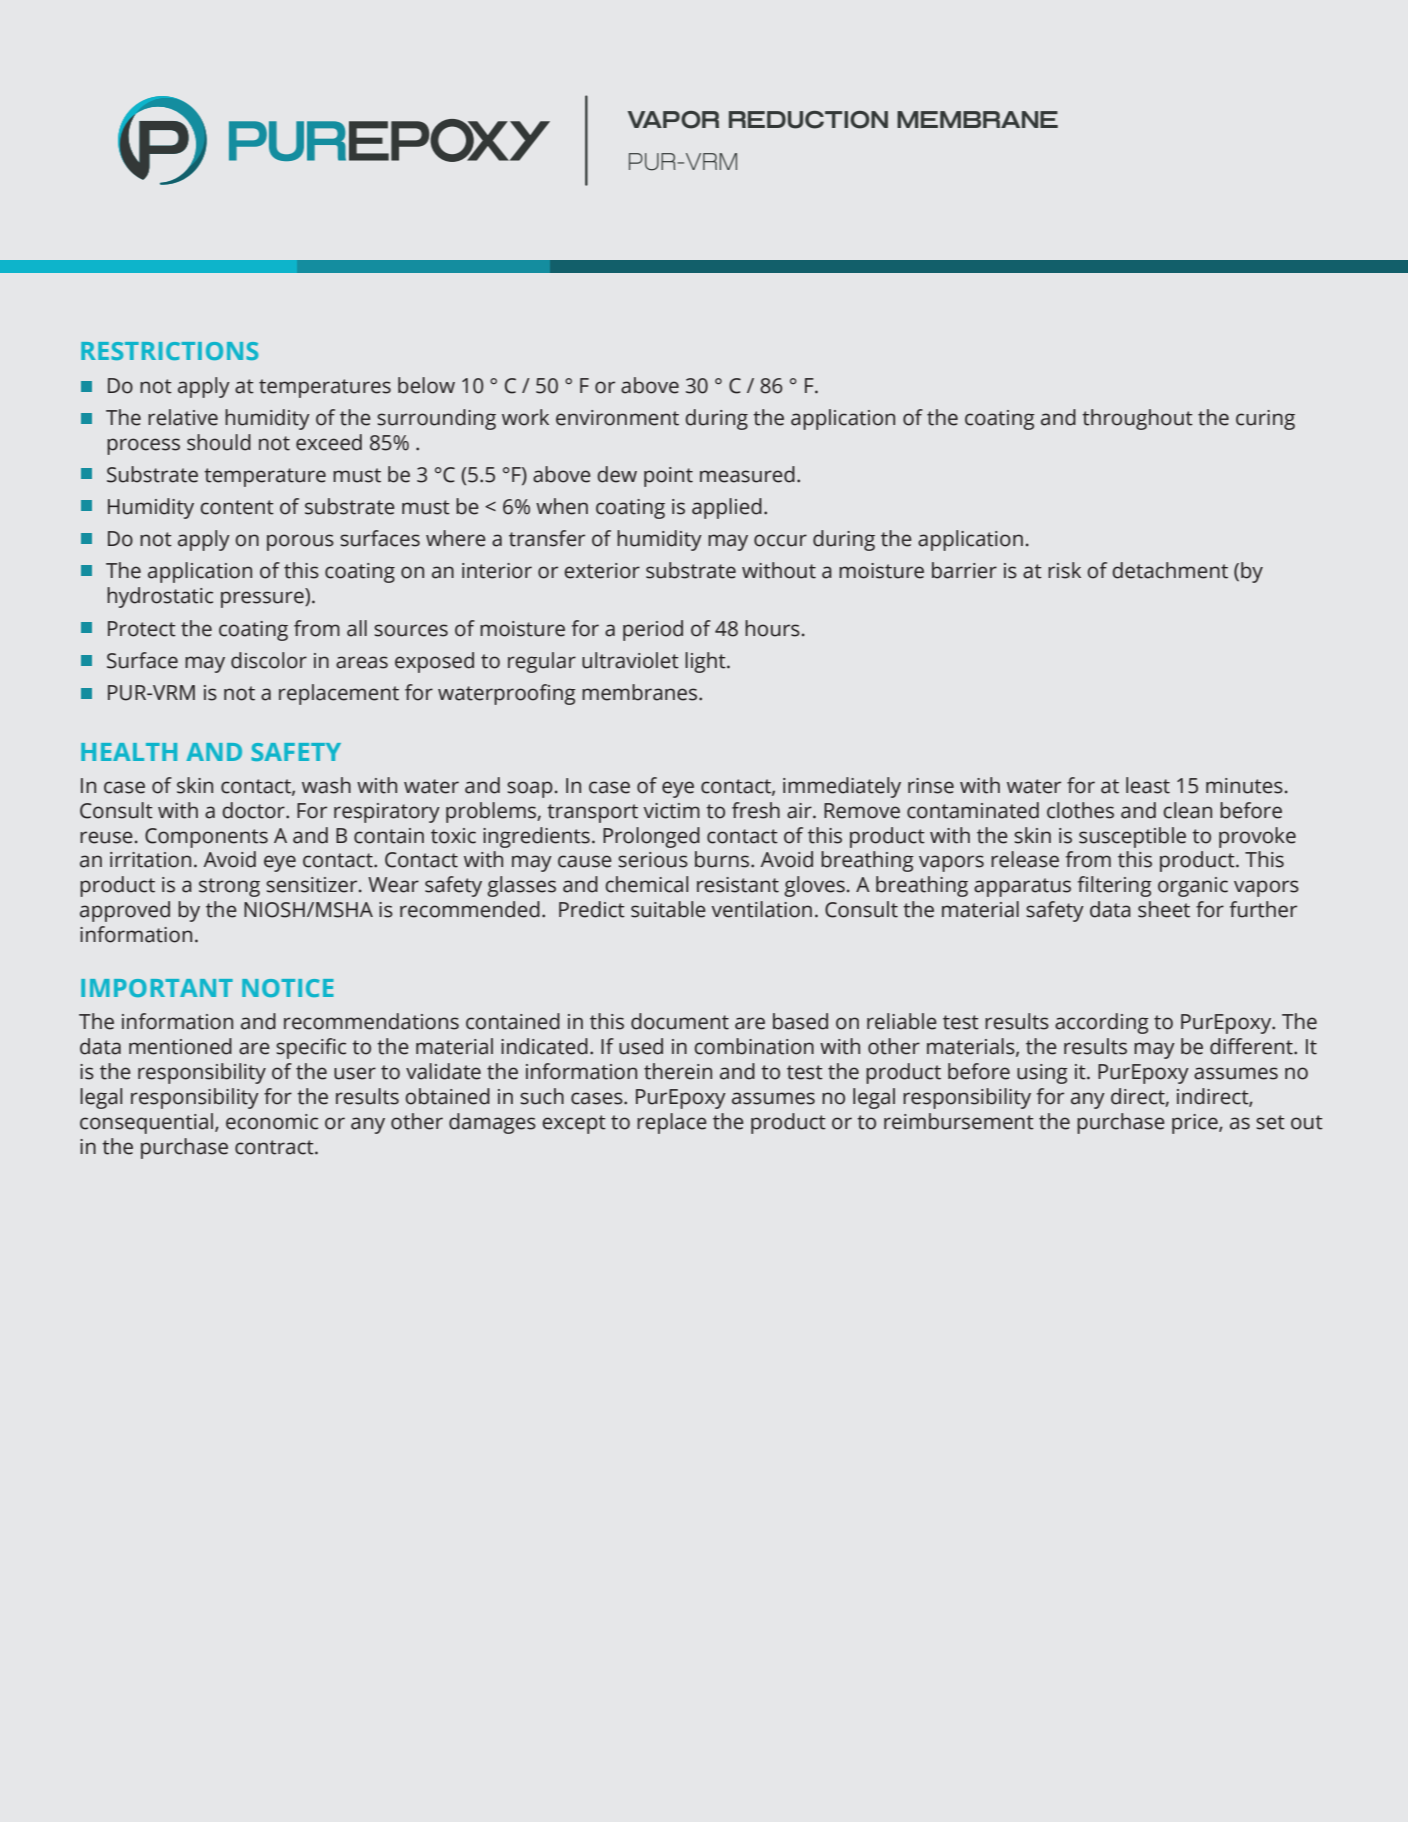  What do you see at coordinates (617, 418) in the image?
I see `environment` at bounding box center [617, 418].
